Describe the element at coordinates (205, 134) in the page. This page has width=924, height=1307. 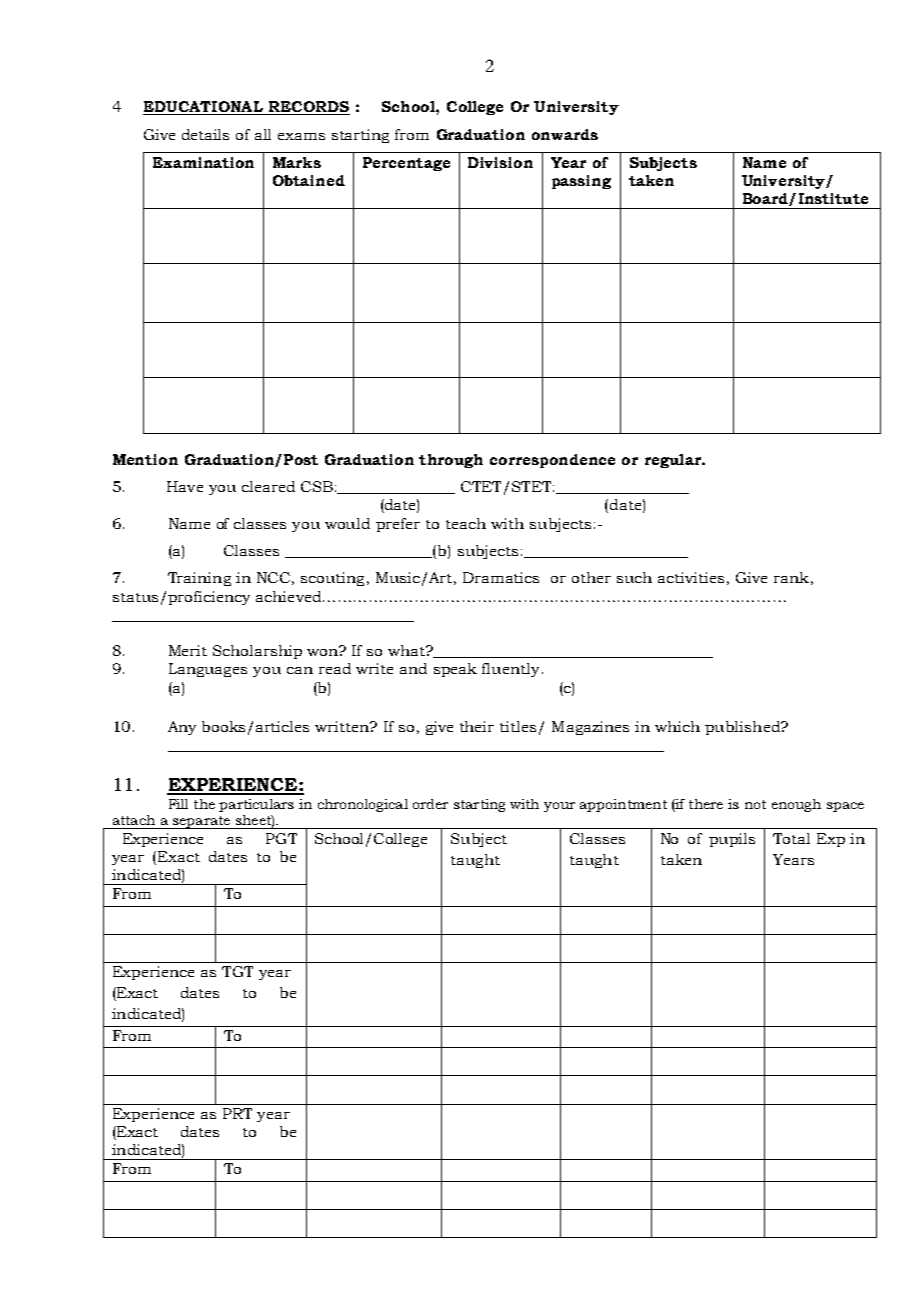
I see `details` at that location.
